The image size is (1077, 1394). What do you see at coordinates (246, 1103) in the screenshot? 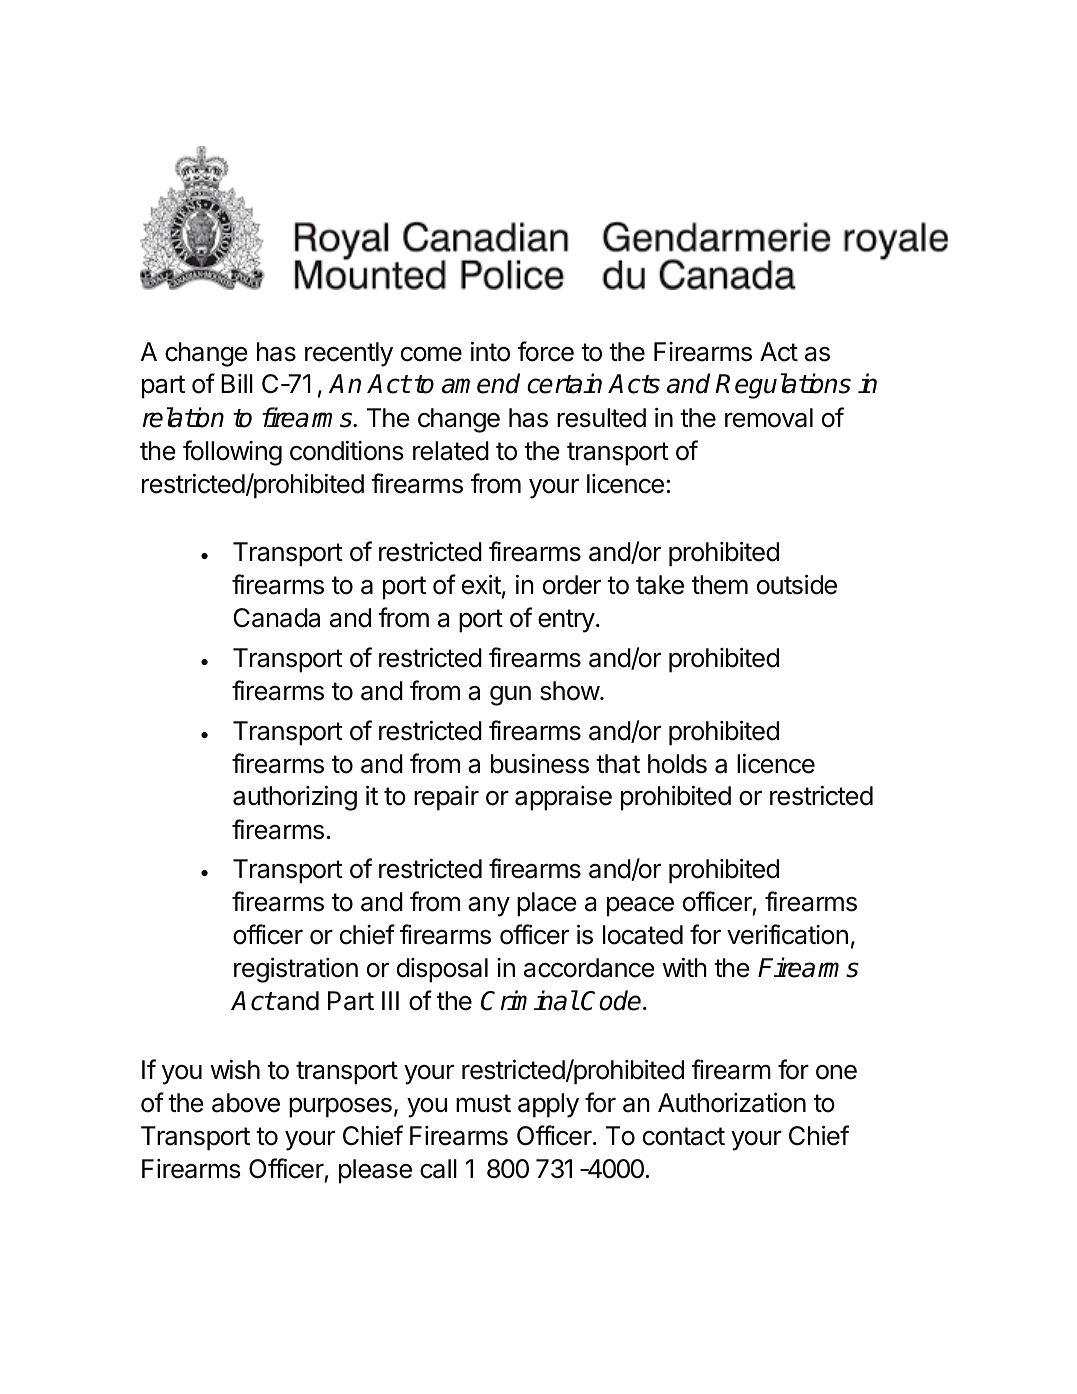
I see `above` at bounding box center [246, 1103].
